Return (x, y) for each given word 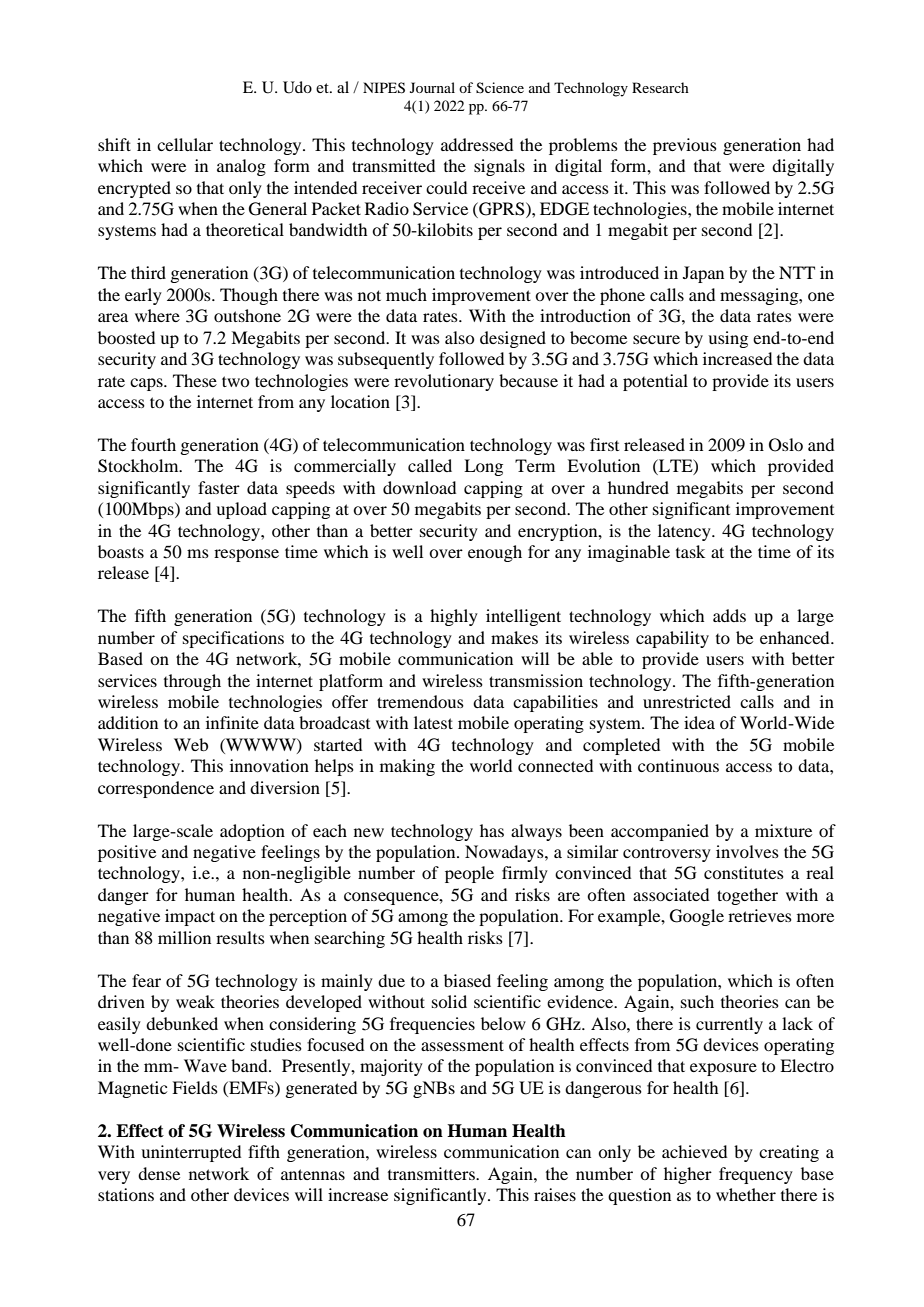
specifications (233, 639)
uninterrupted (191, 1153)
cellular (185, 144)
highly (454, 617)
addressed (477, 144)
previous (685, 146)
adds (729, 615)
